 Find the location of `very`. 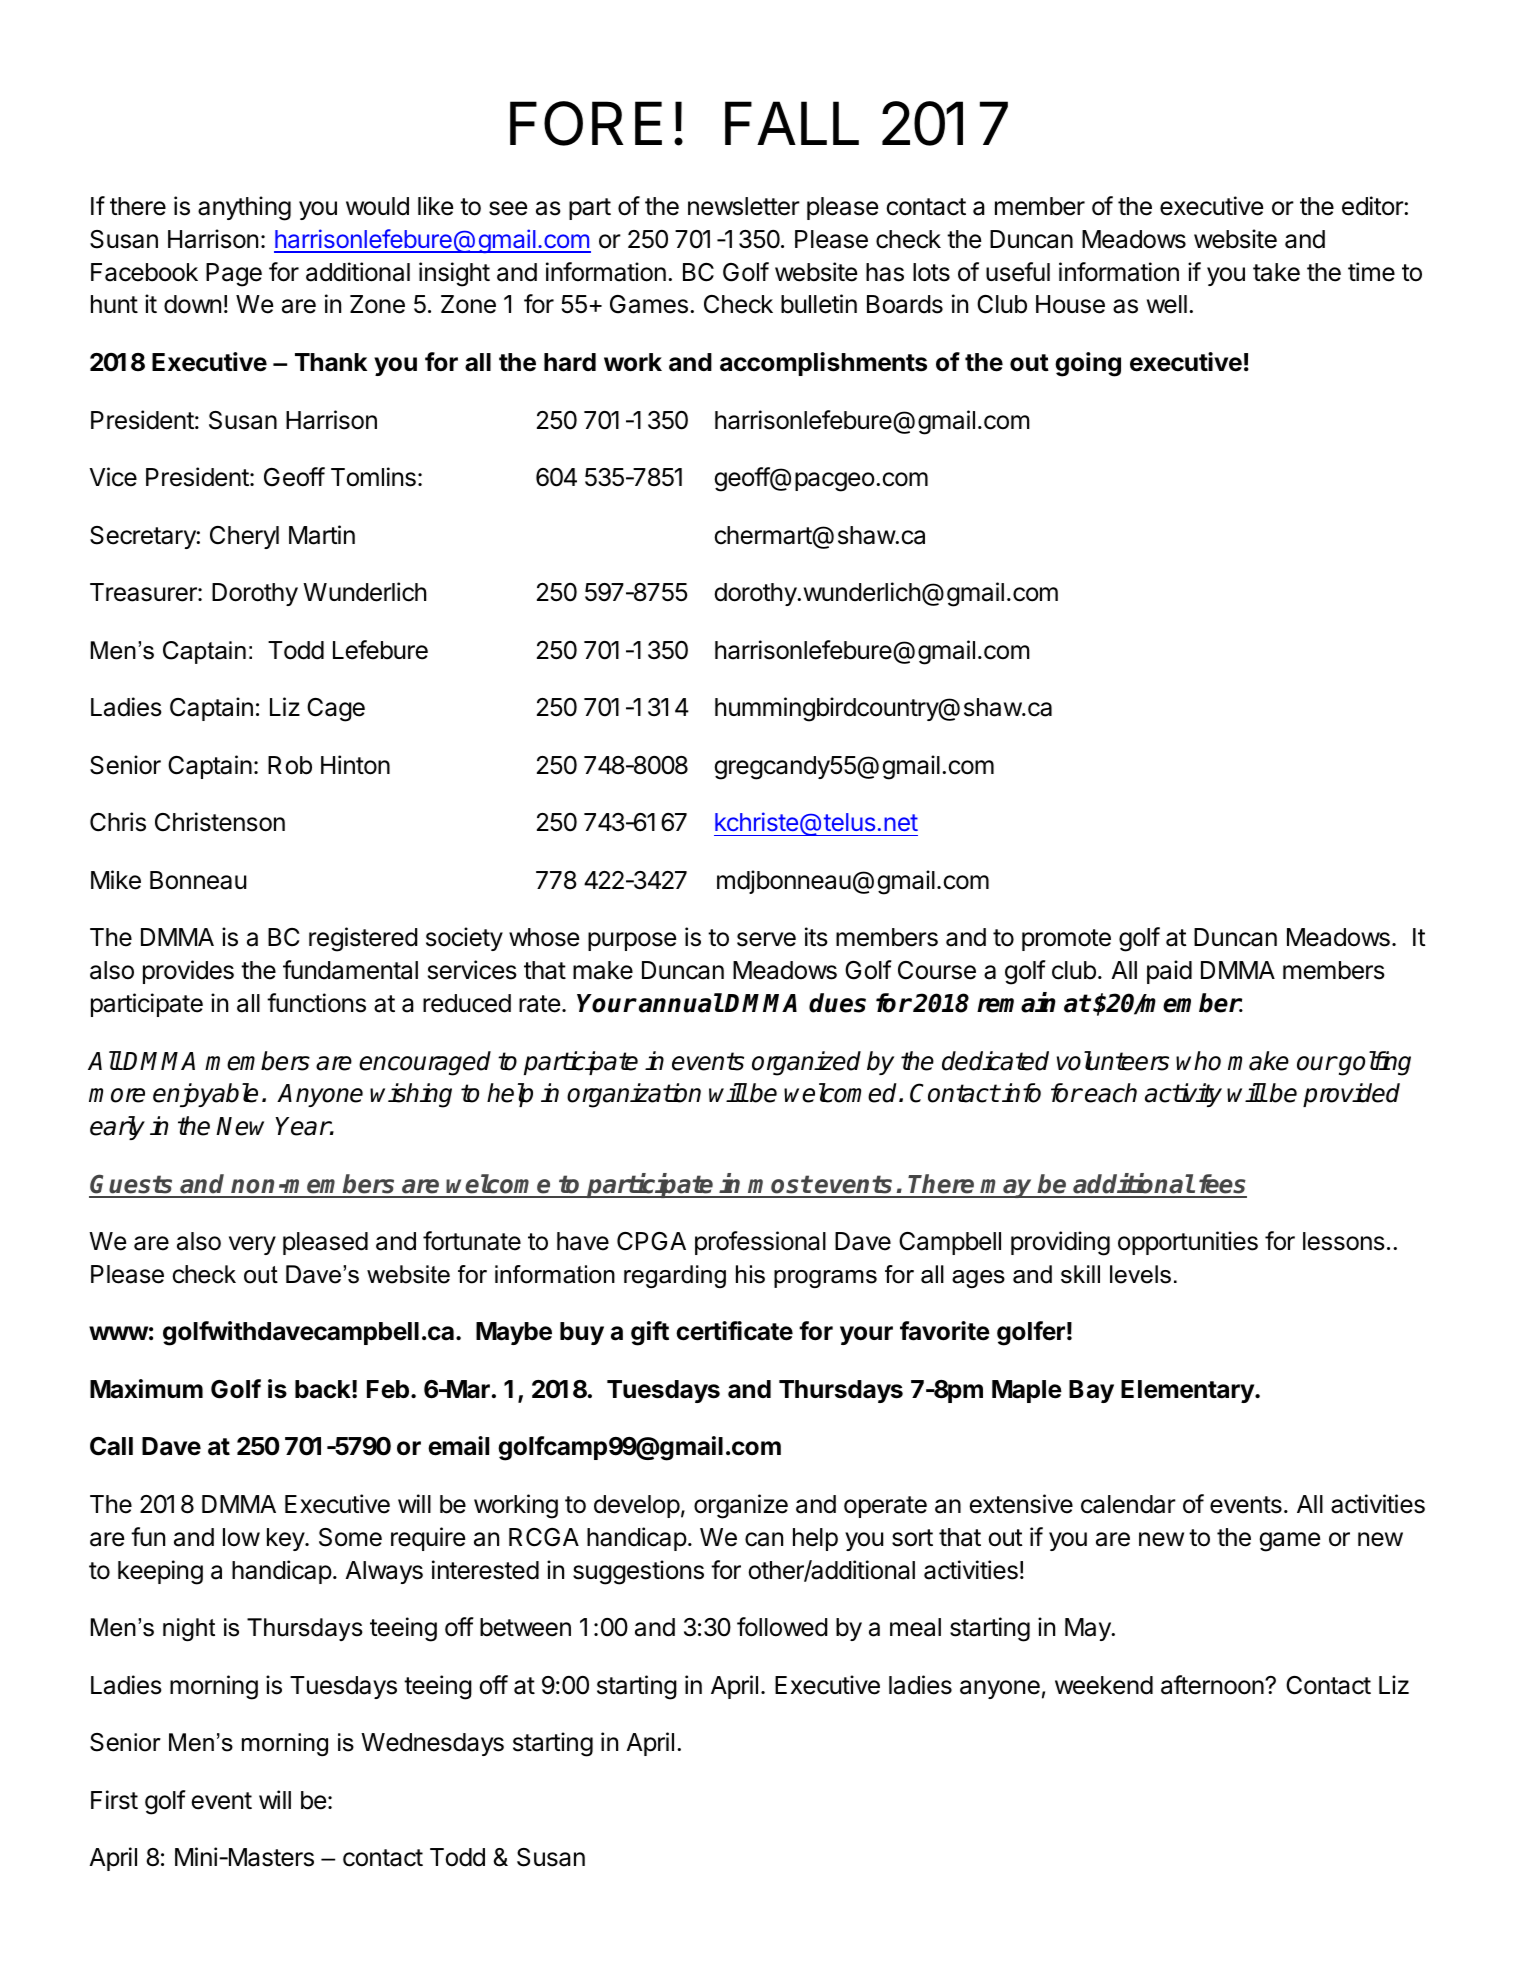

very is located at coordinates (252, 1245).
